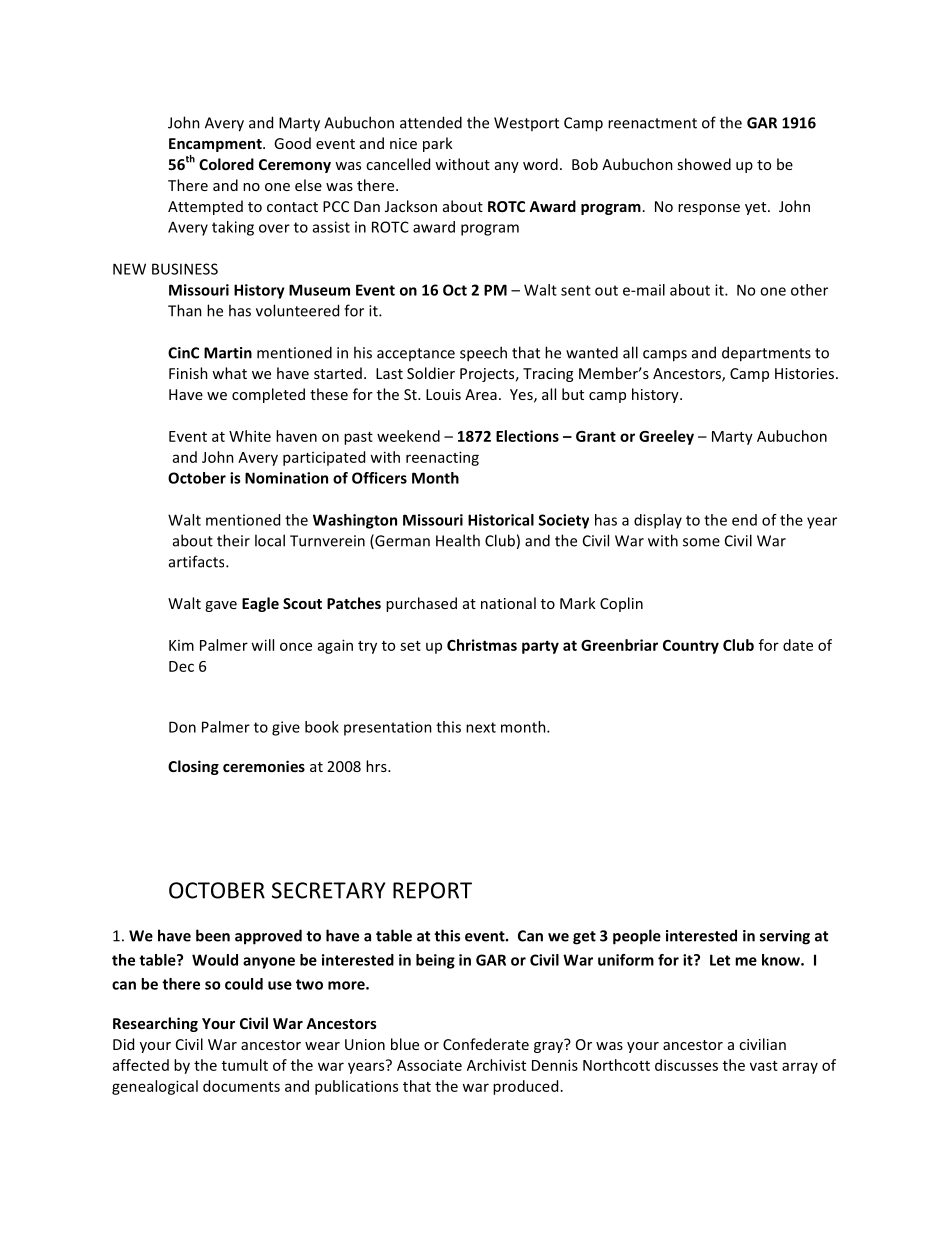 The width and height of the screenshot is (952, 1233). Describe the element at coordinates (481, 727) in the screenshot. I see `next` at that location.
